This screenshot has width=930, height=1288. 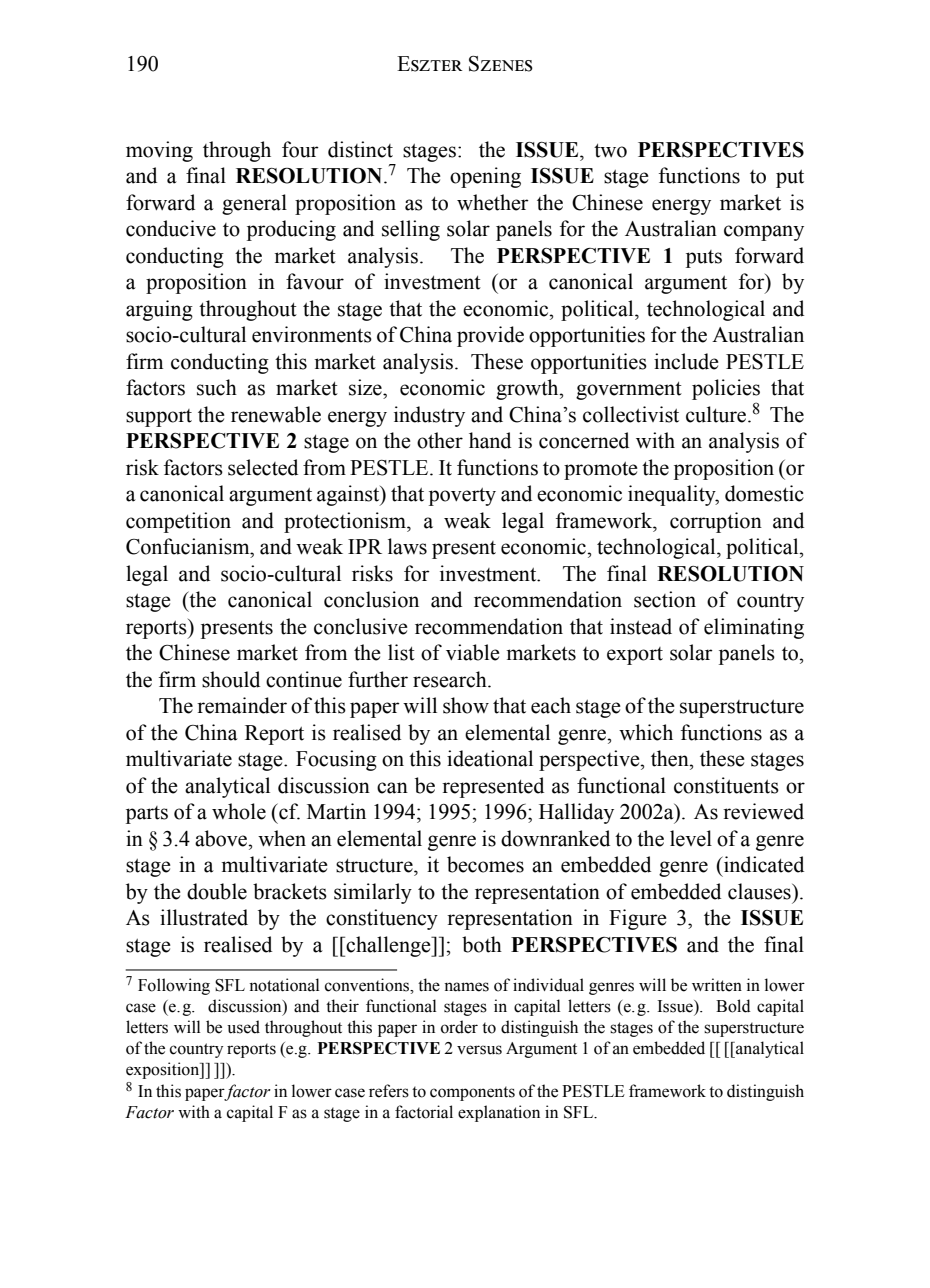 I want to click on corruption, so click(x=716, y=522).
